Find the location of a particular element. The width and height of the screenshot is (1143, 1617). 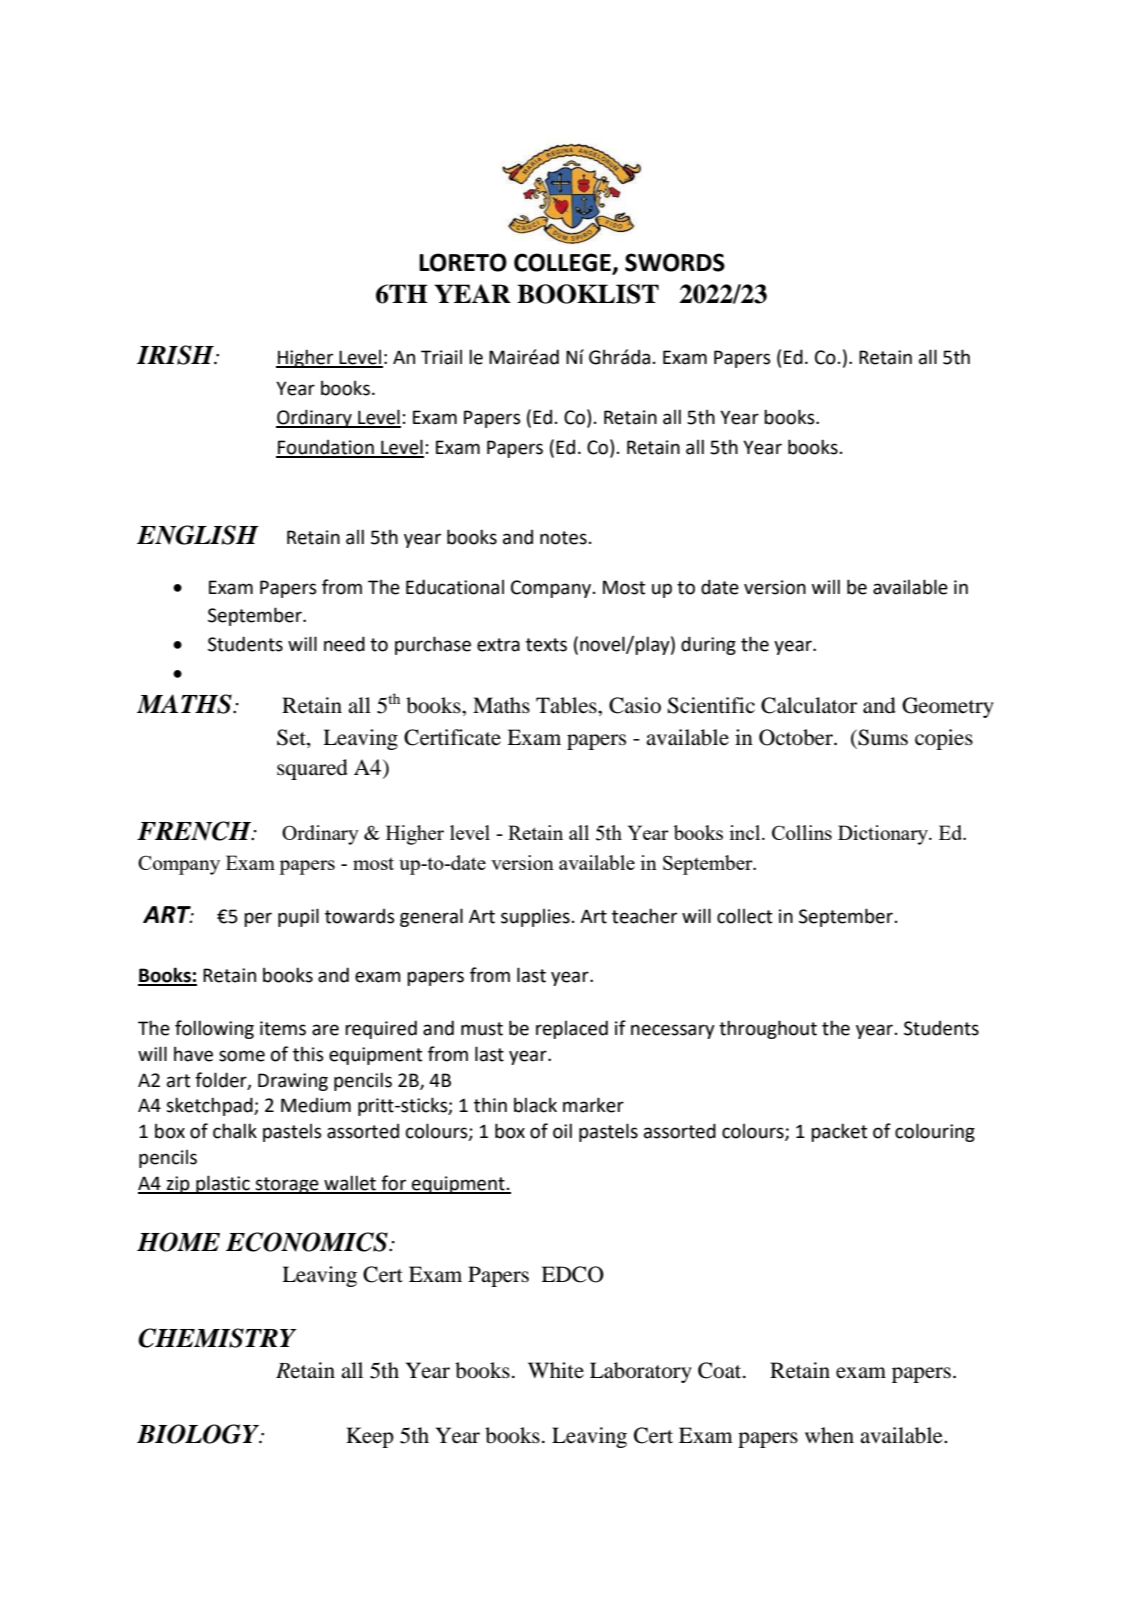

supplies is located at coordinates (535, 917).
